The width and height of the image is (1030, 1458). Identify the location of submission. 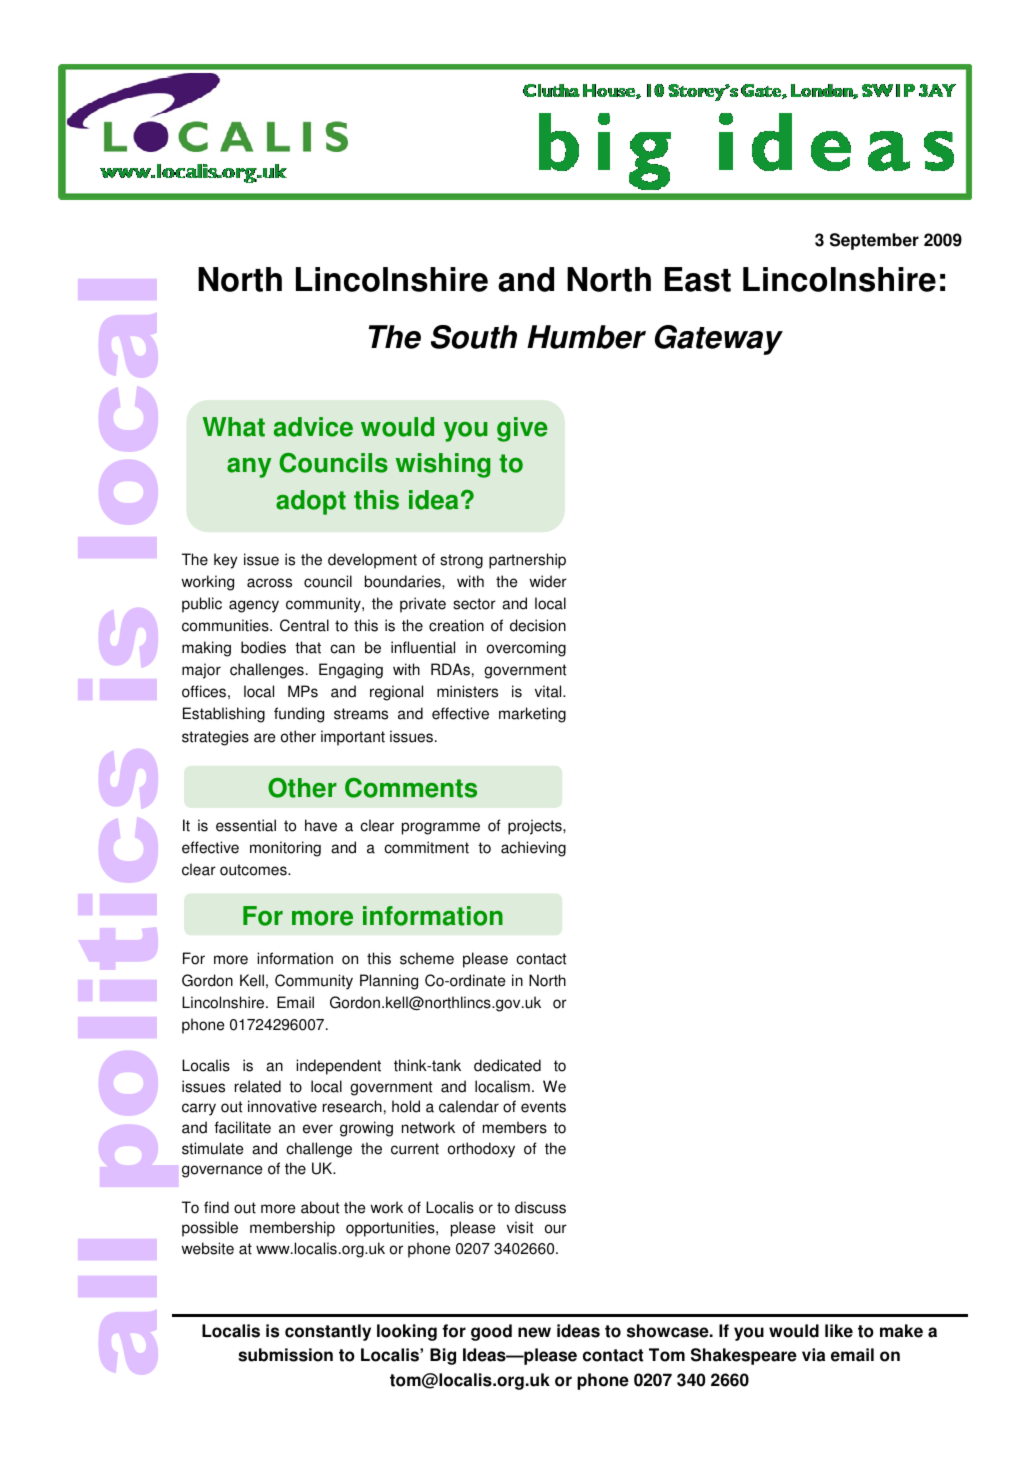
(285, 1355).
